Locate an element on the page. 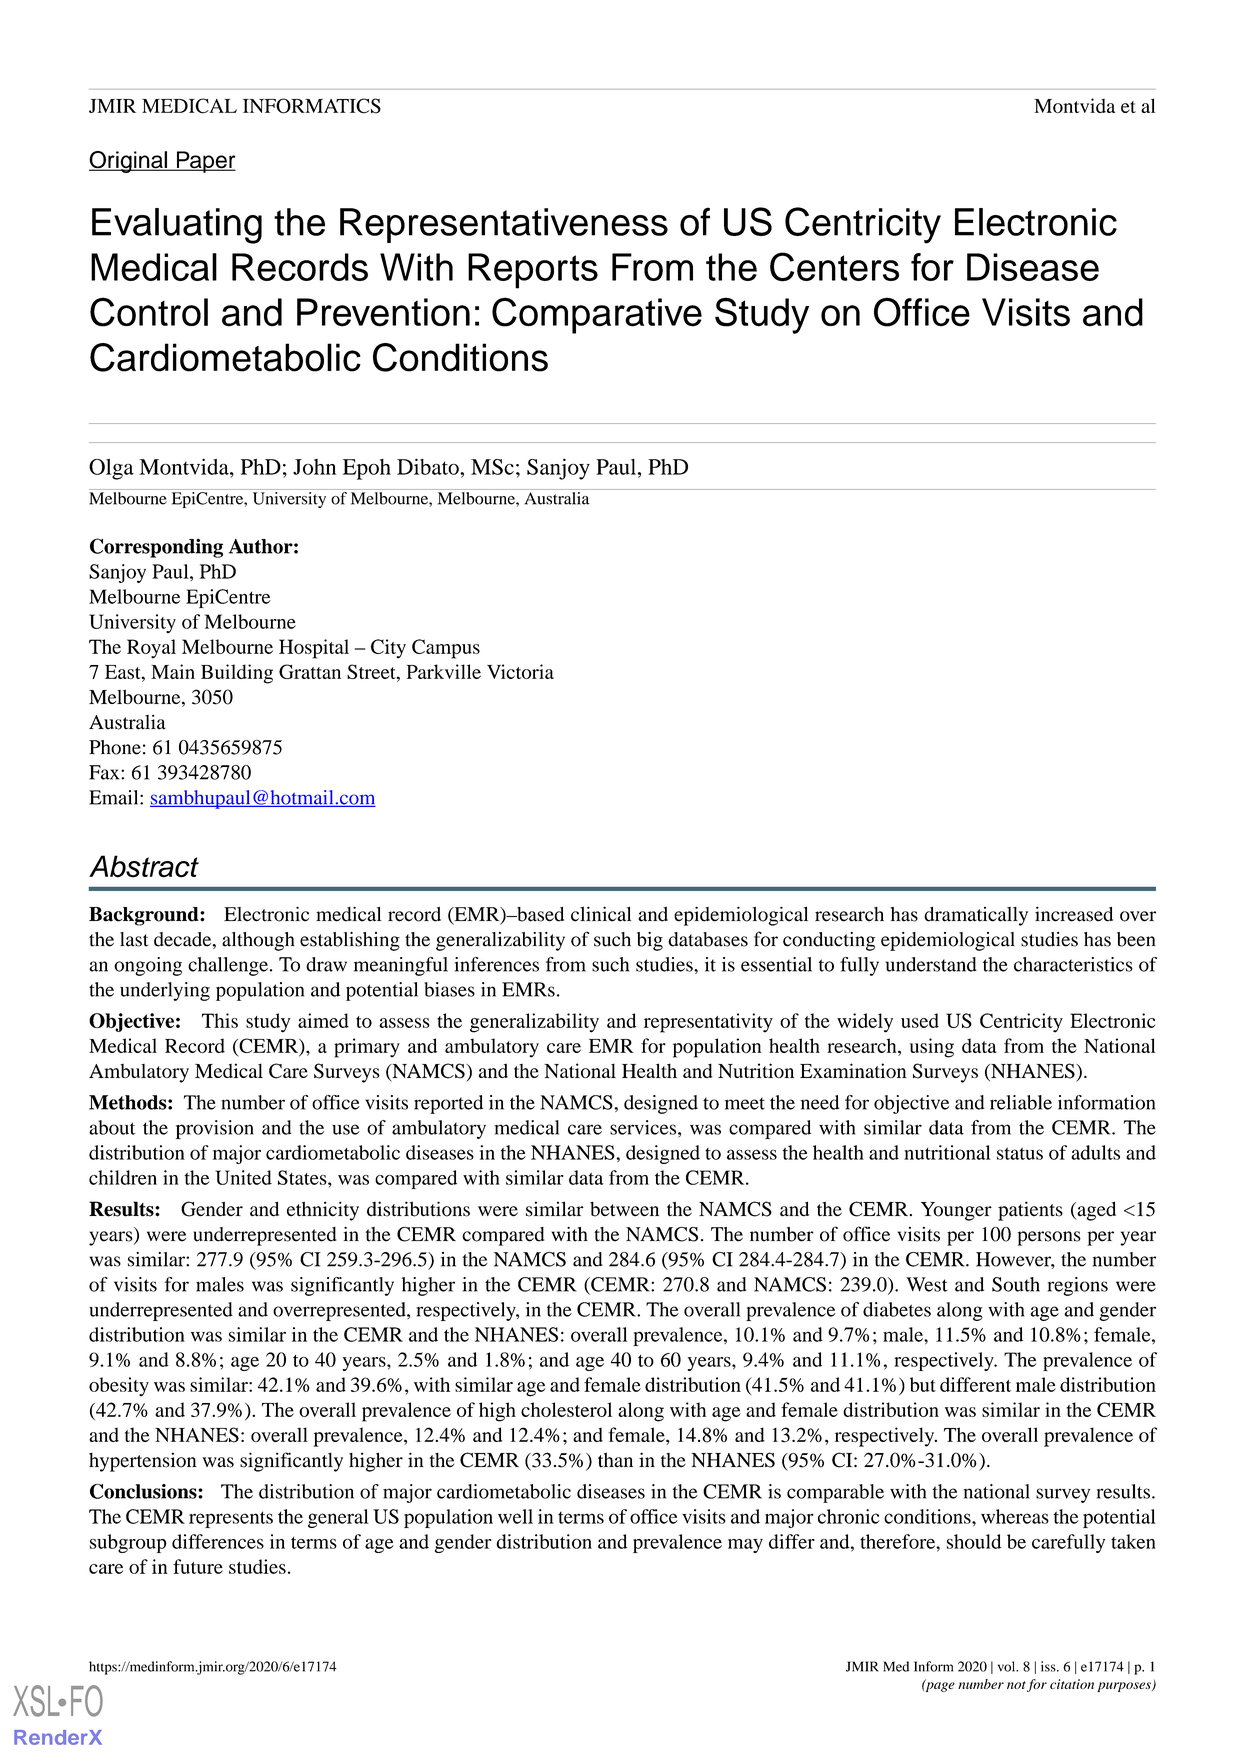 Image resolution: width=1245 pixels, height=1761 pixels. vol is located at coordinates (1008, 1666).
